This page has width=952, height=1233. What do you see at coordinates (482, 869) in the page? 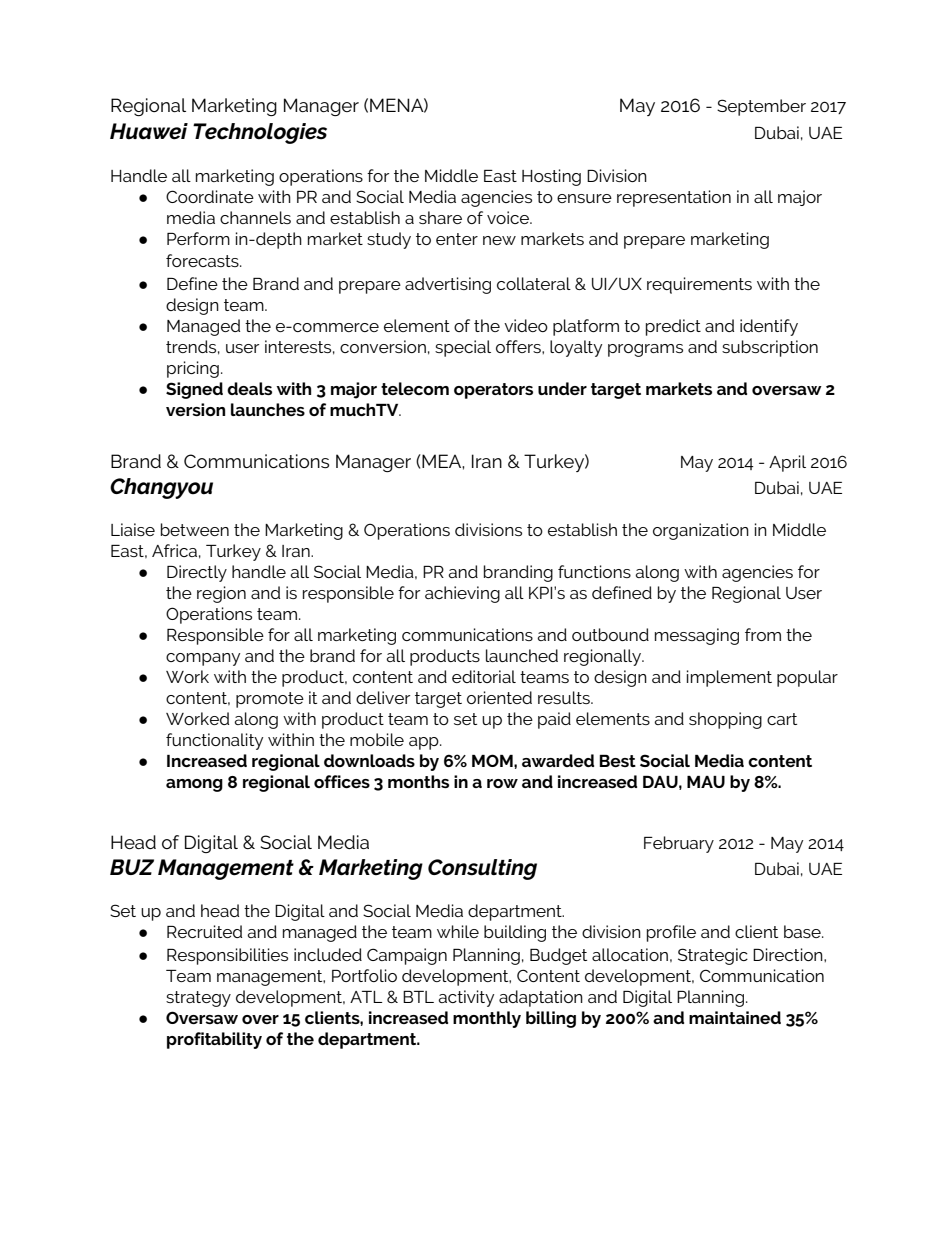
I see `Consulting` at bounding box center [482, 869].
